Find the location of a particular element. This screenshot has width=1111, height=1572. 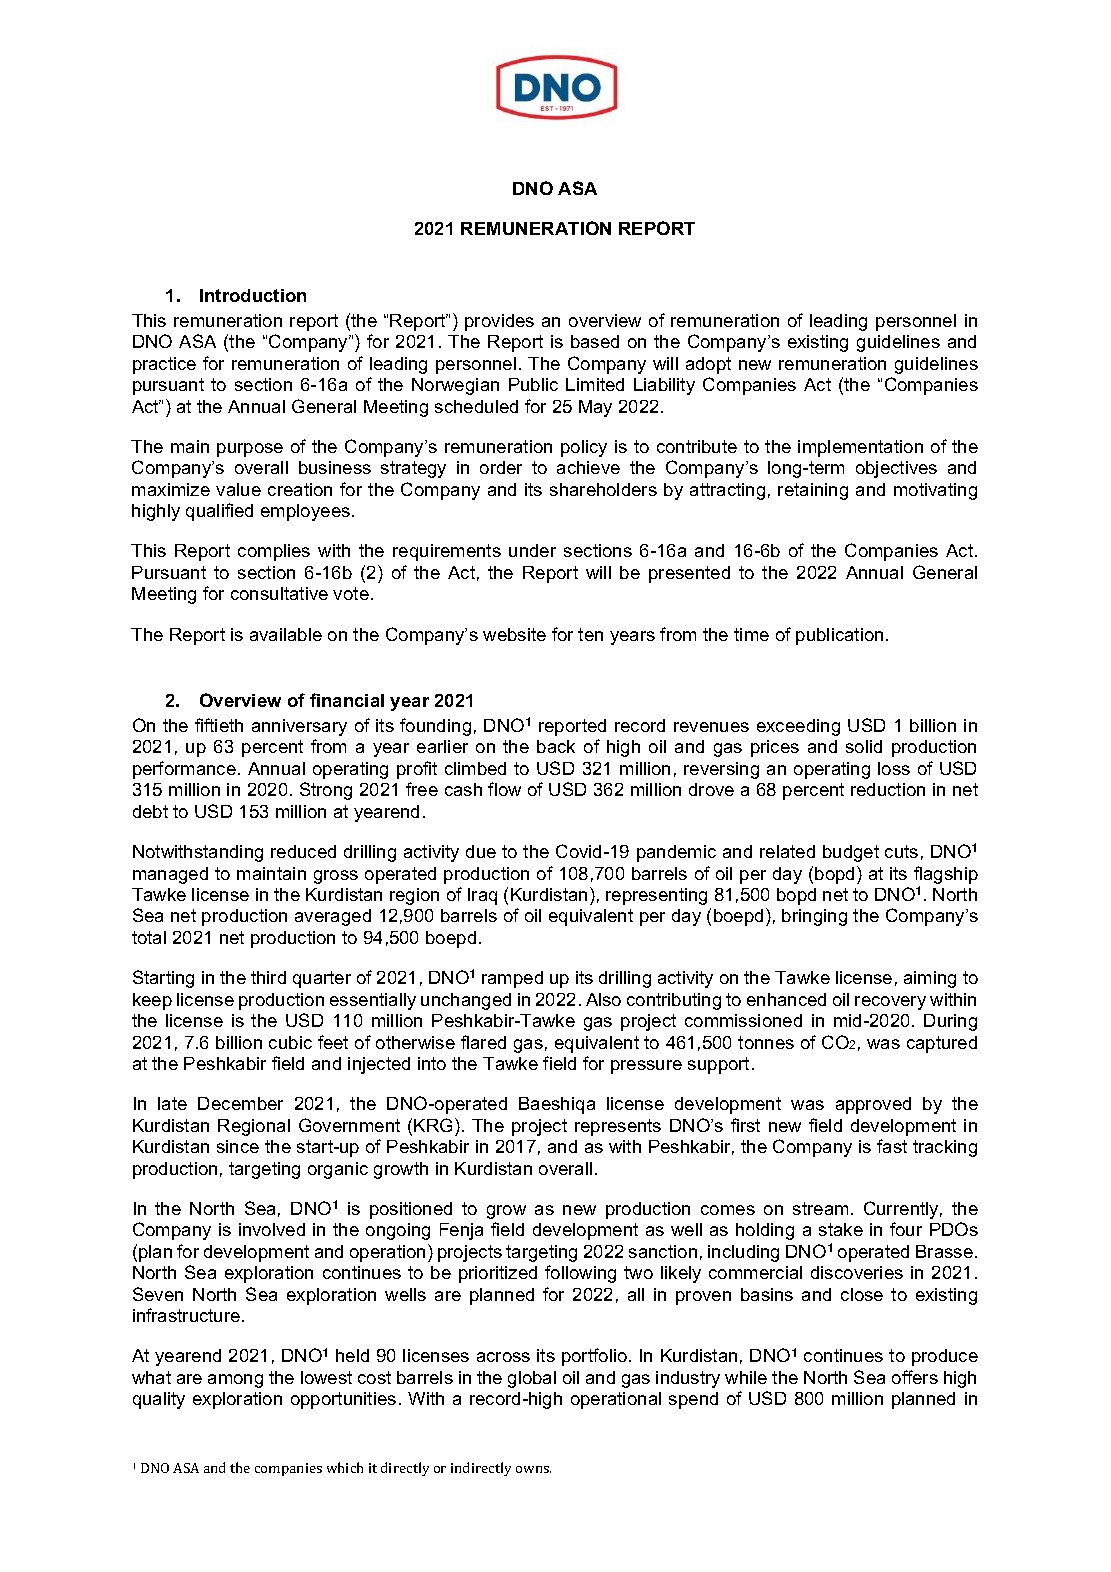

based is located at coordinates (595, 341).
